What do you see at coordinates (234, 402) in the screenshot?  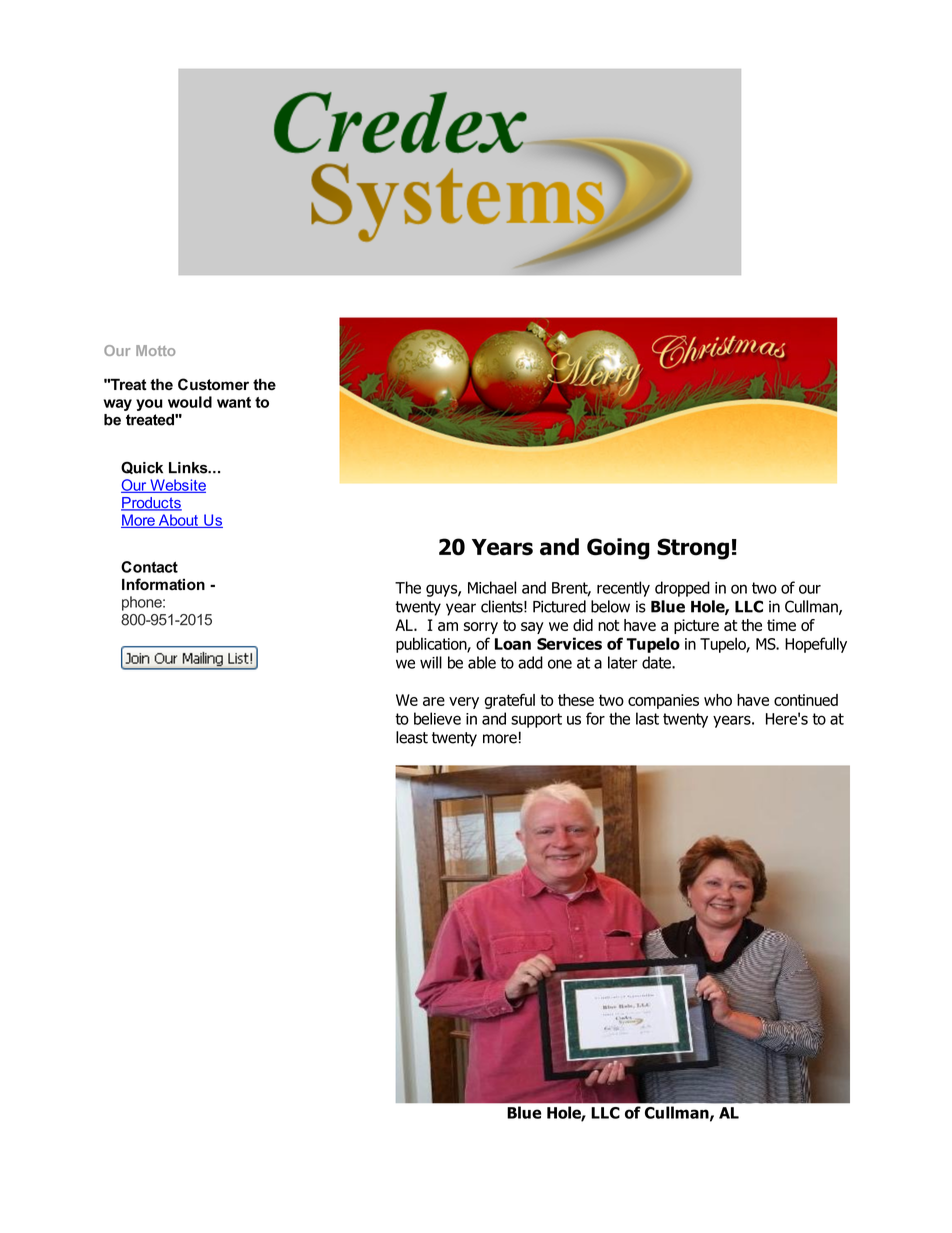 I see `want` at bounding box center [234, 402].
